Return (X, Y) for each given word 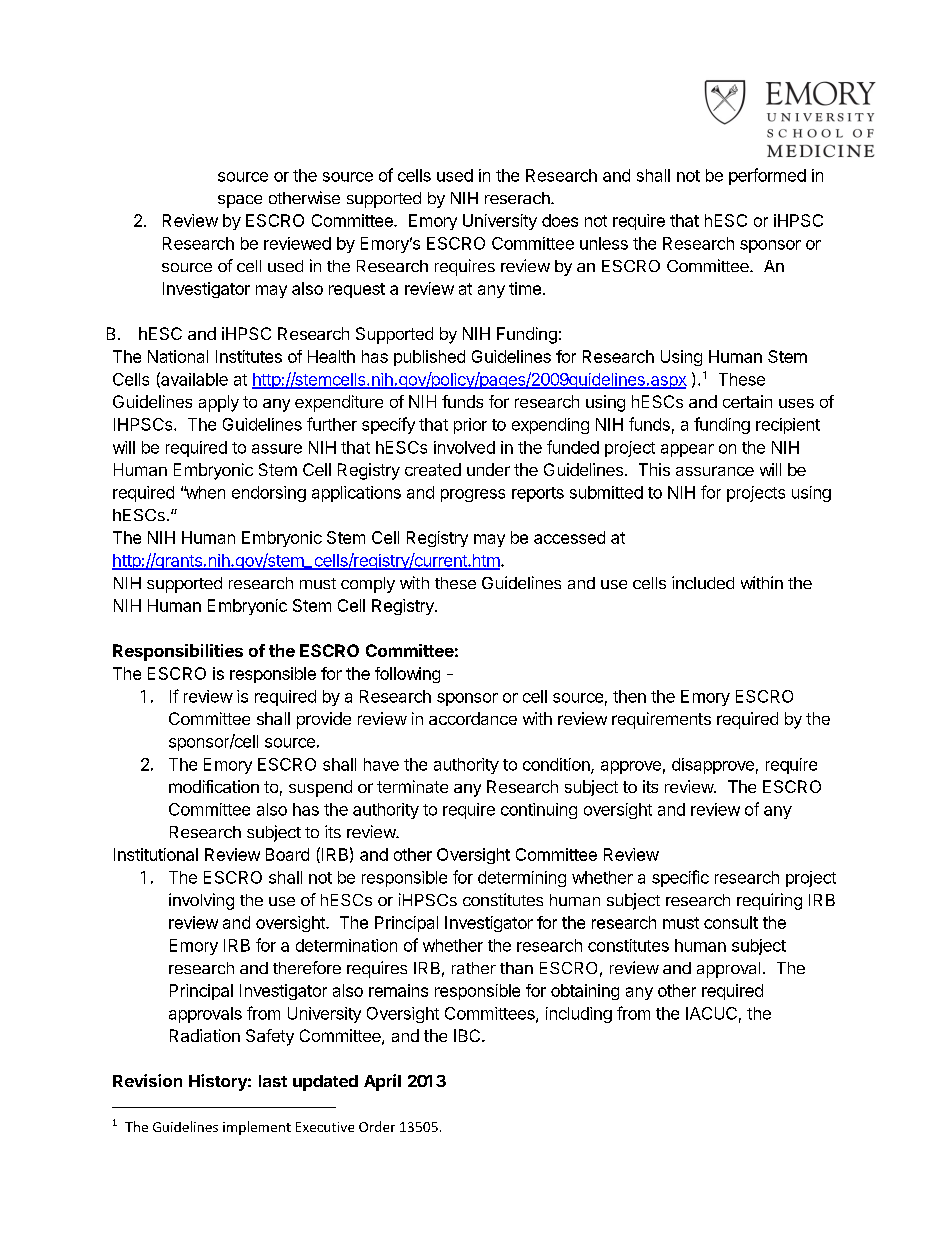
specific (680, 878)
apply (219, 403)
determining (522, 879)
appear (687, 450)
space (240, 201)
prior (470, 426)
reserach (518, 198)
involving (201, 901)
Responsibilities (178, 652)
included (703, 582)
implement (257, 1128)
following (407, 675)
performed (767, 176)
